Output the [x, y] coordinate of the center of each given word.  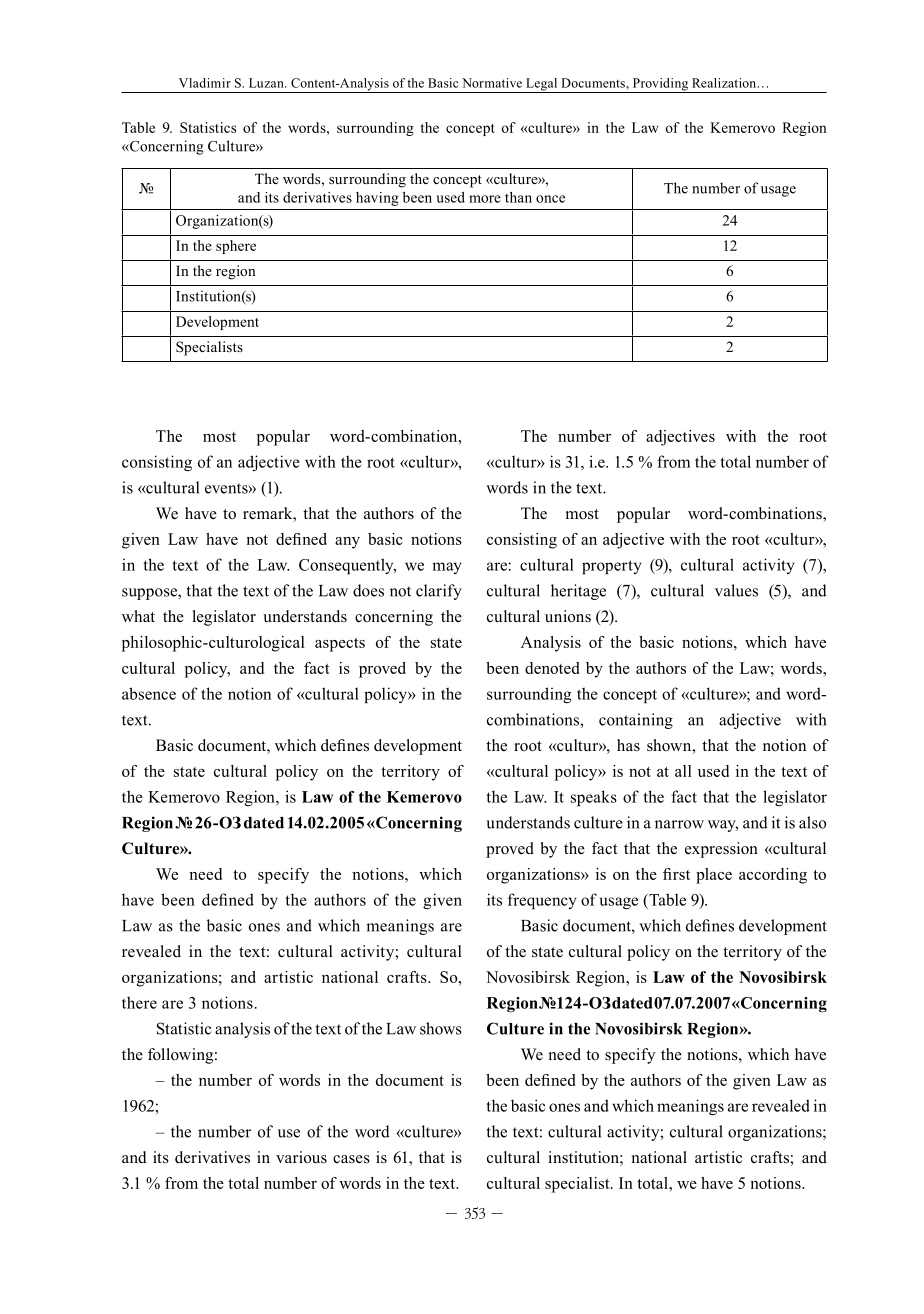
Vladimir [205, 83]
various [301, 1157]
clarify [439, 592]
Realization [725, 83]
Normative [492, 83]
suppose [150, 594]
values [736, 590]
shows [441, 1028]
